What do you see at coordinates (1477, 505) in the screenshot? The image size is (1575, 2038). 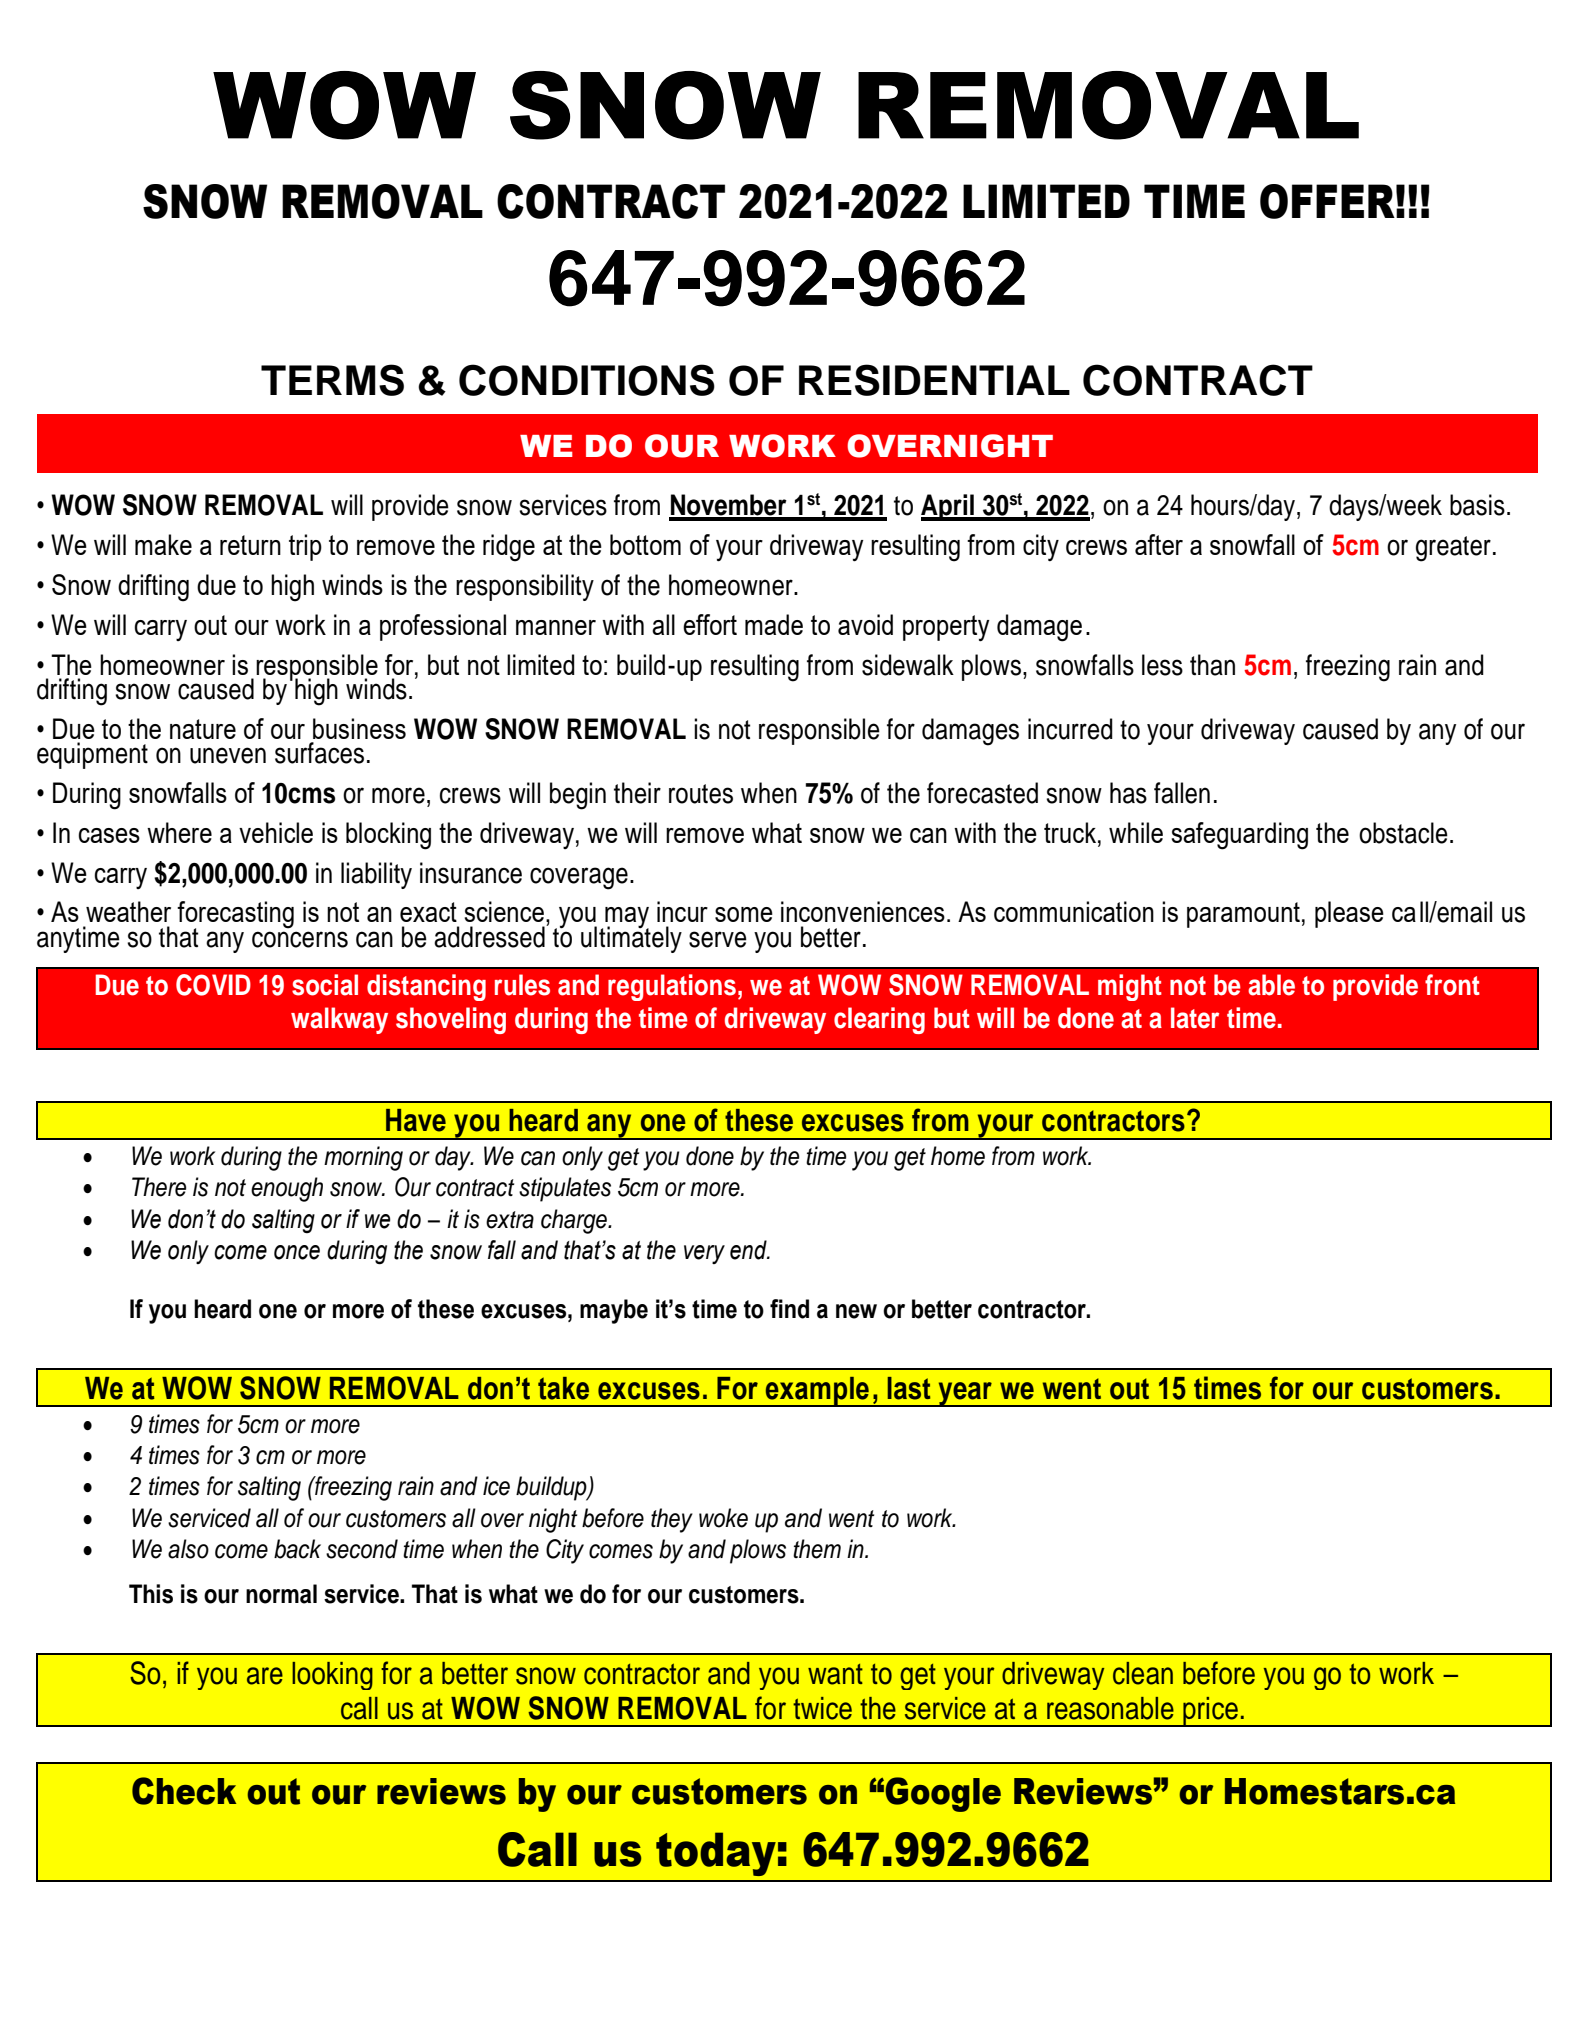 I see `basis` at bounding box center [1477, 505].
